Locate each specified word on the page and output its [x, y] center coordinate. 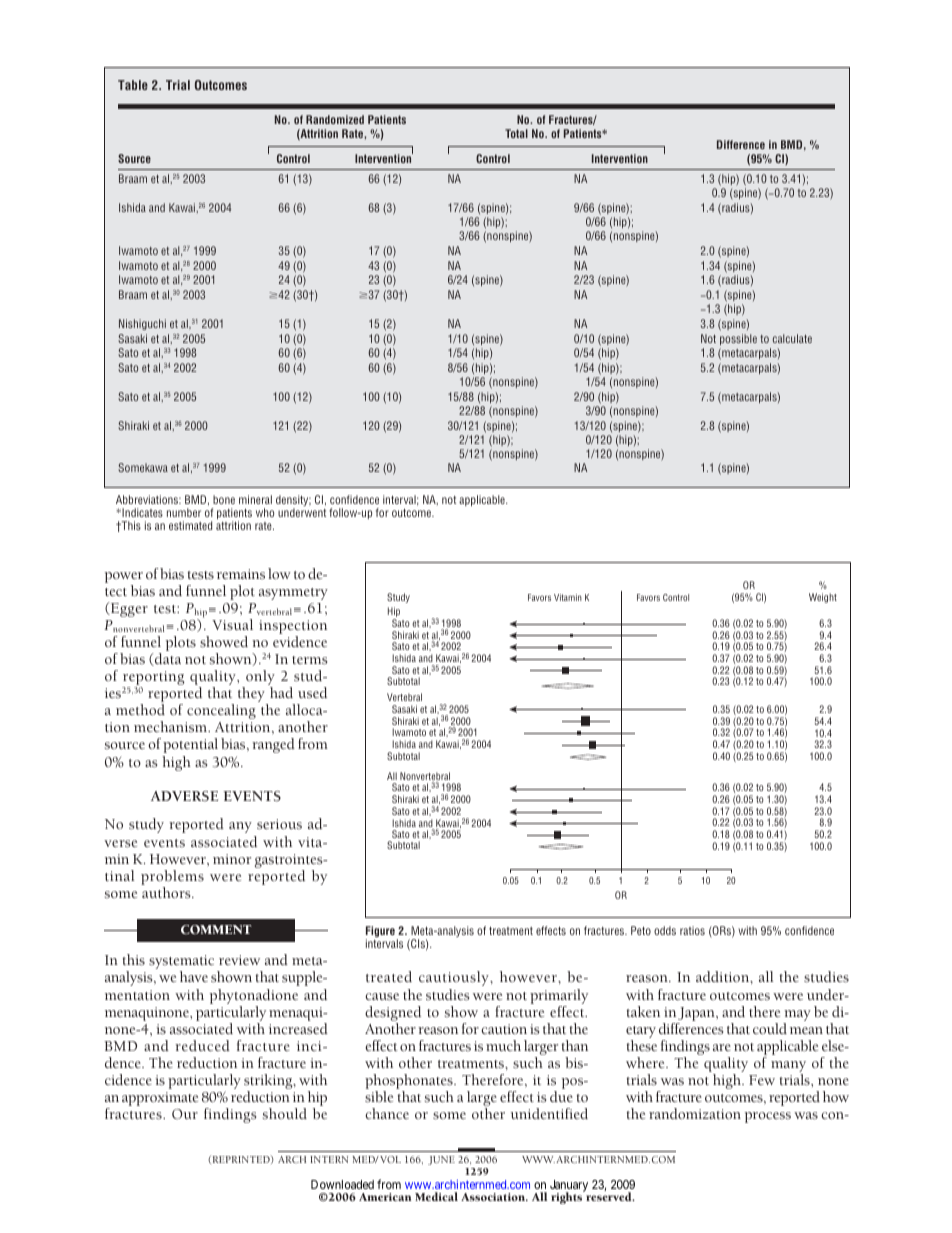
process [768, 1117]
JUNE [441, 1160]
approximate [160, 1099]
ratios [692, 930]
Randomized [335, 119]
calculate [792, 338]
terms [309, 660]
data [167, 659]
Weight [823, 598]
